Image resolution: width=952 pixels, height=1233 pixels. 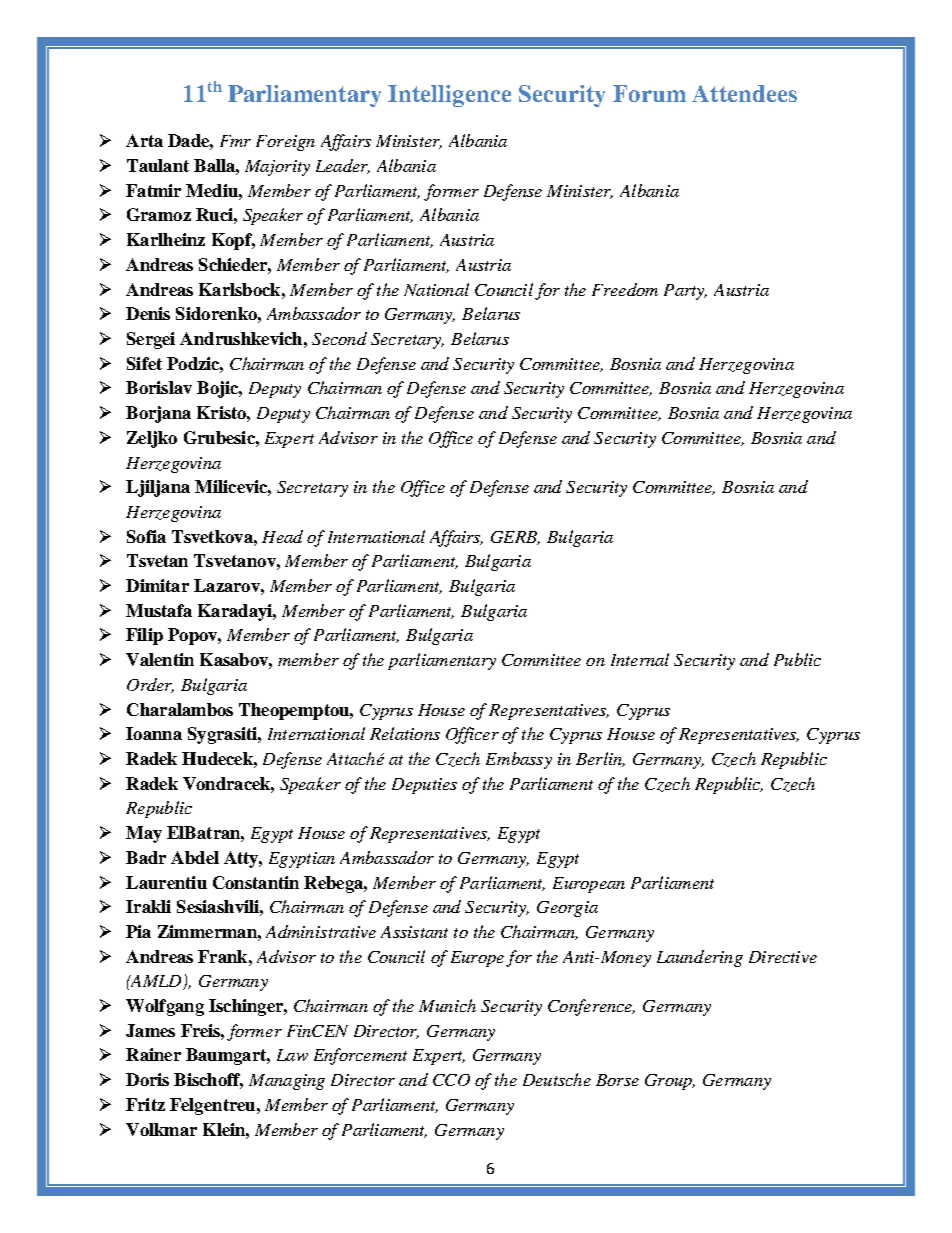 What do you see at coordinates (405, 733) in the screenshot?
I see `Relations` at bounding box center [405, 733].
